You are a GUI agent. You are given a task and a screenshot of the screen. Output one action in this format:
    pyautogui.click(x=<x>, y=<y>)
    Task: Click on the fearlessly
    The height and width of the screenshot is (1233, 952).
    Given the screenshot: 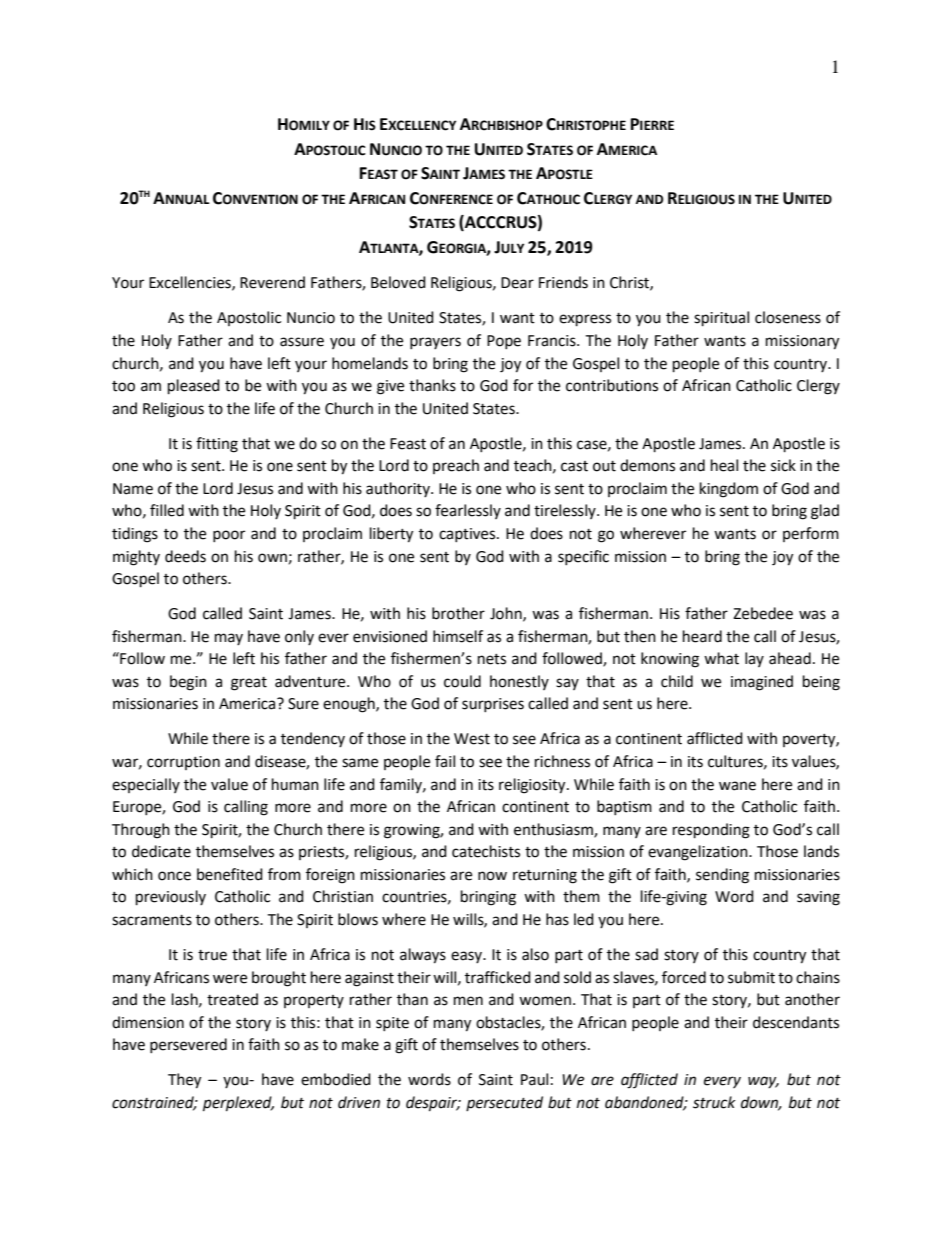 What is the action you would take?
    pyautogui.click(x=468, y=511)
